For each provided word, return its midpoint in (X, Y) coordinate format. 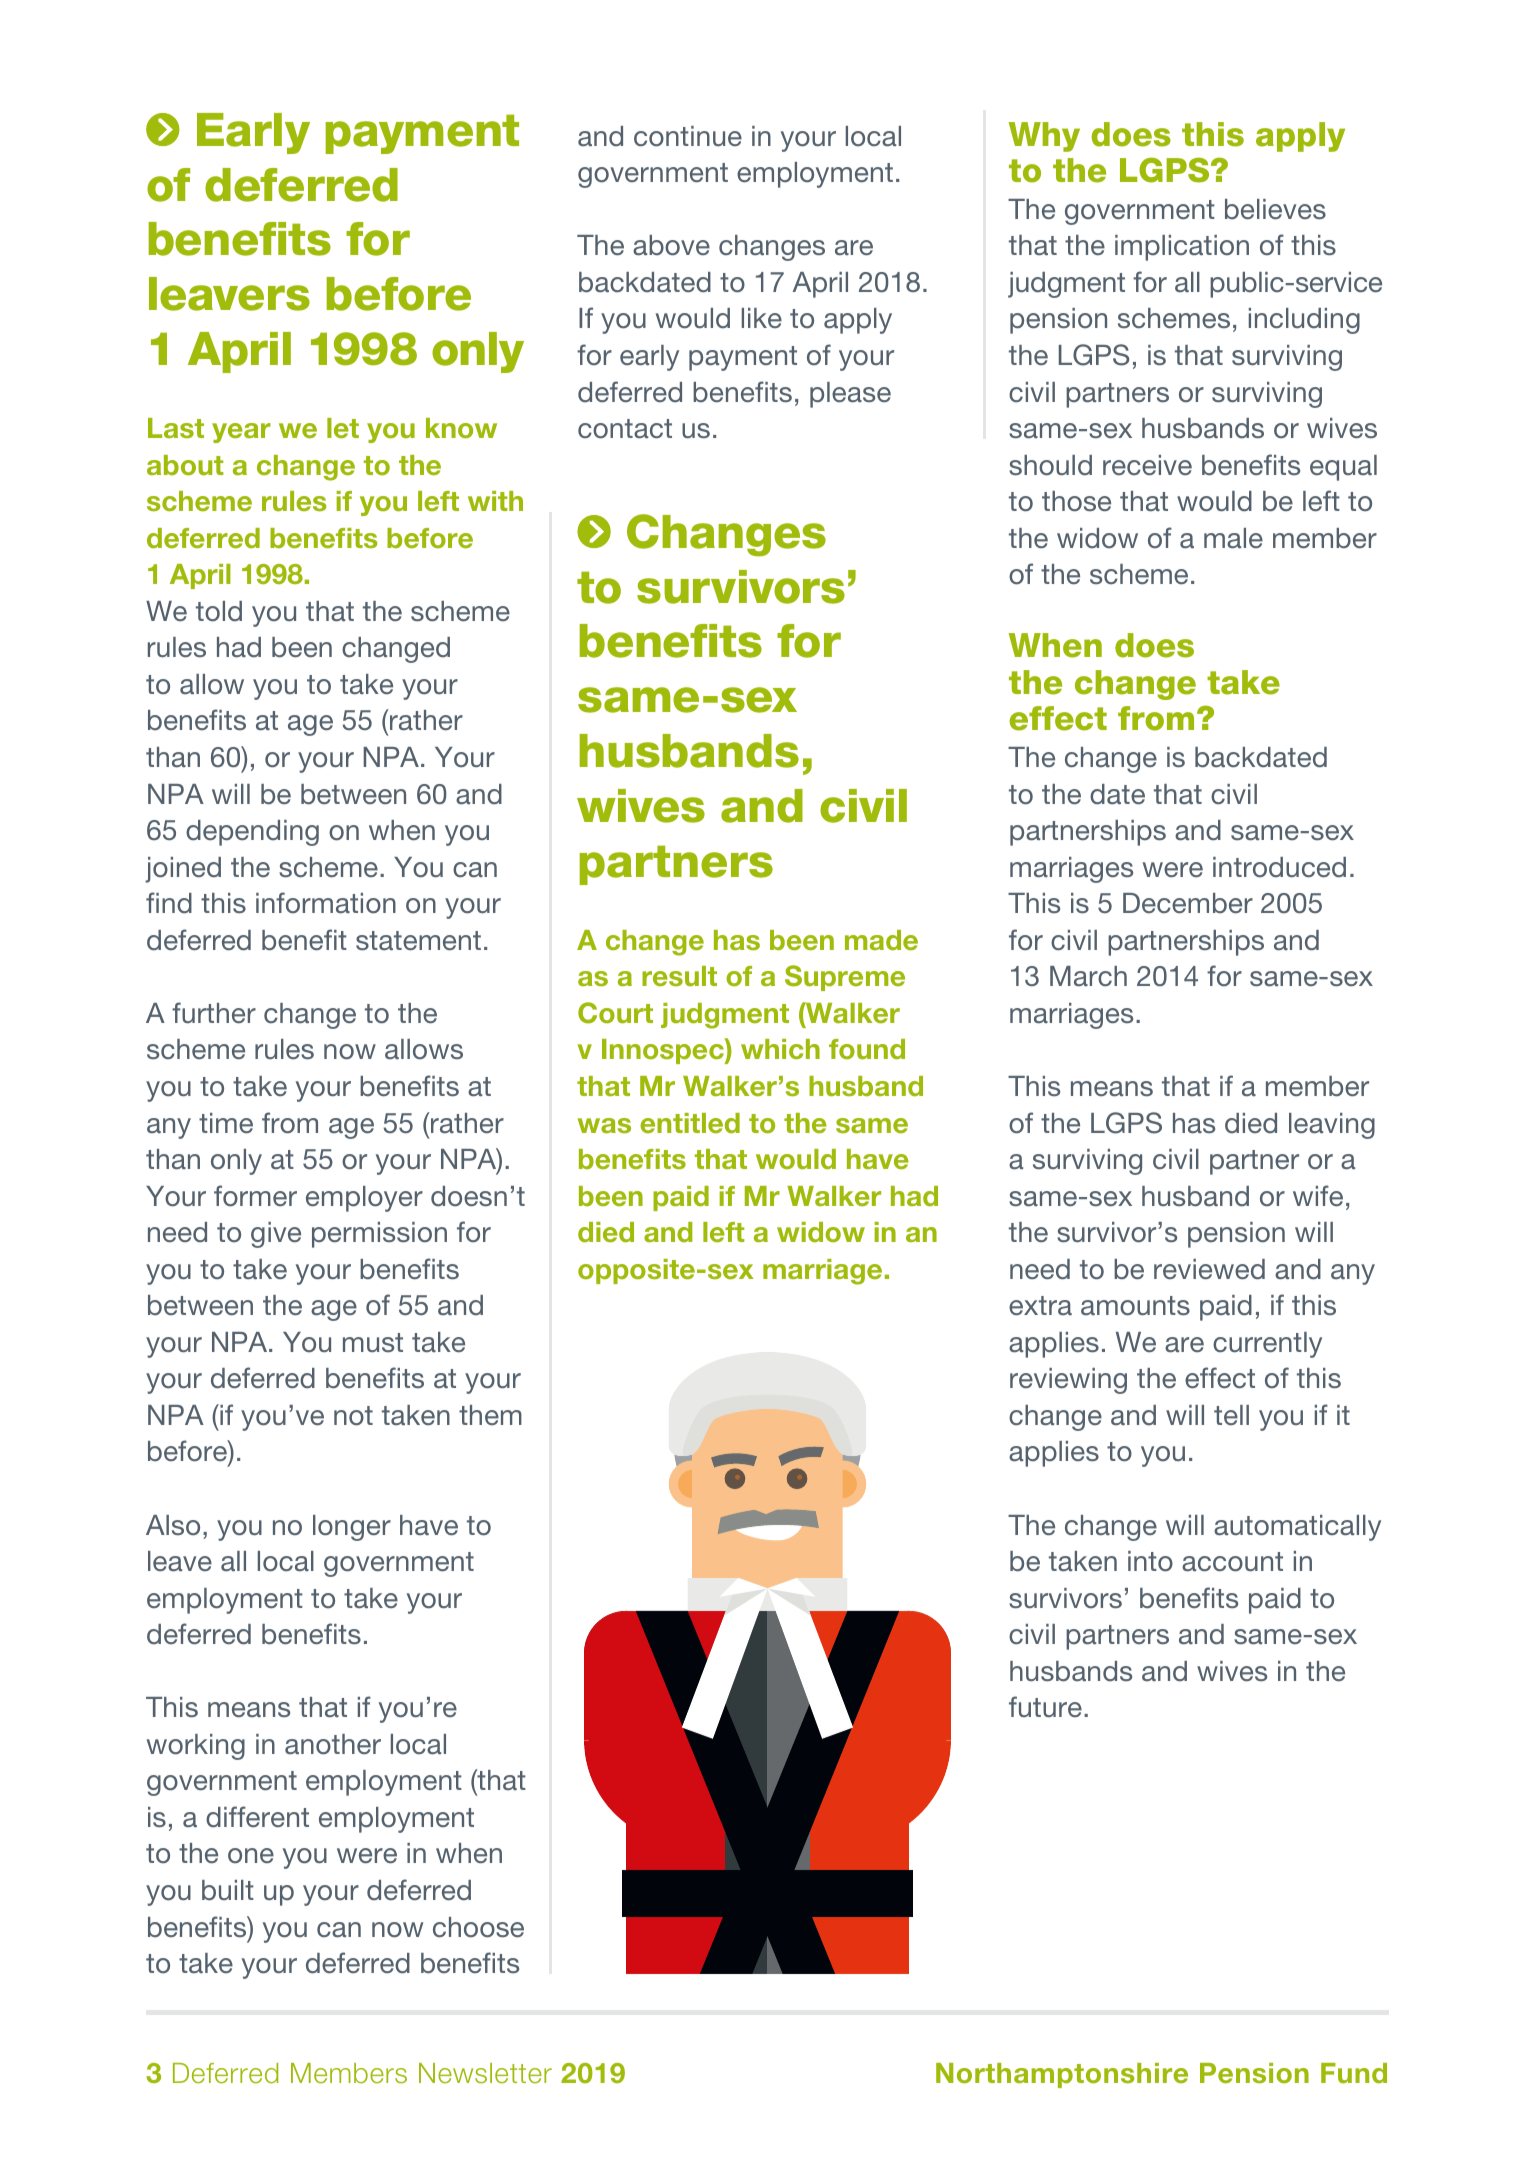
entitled (690, 1123)
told (219, 611)
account (1232, 1562)
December (1188, 903)
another (333, 1744)
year (241, 433)
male (1233, 538)
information (326, 903)
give (276, 1235)
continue (688, 136)
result (679, 976)
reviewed (1209, 1269)
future (1045, 1706)
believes (1275, 209)
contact (625, 429)
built (228, 1890)
